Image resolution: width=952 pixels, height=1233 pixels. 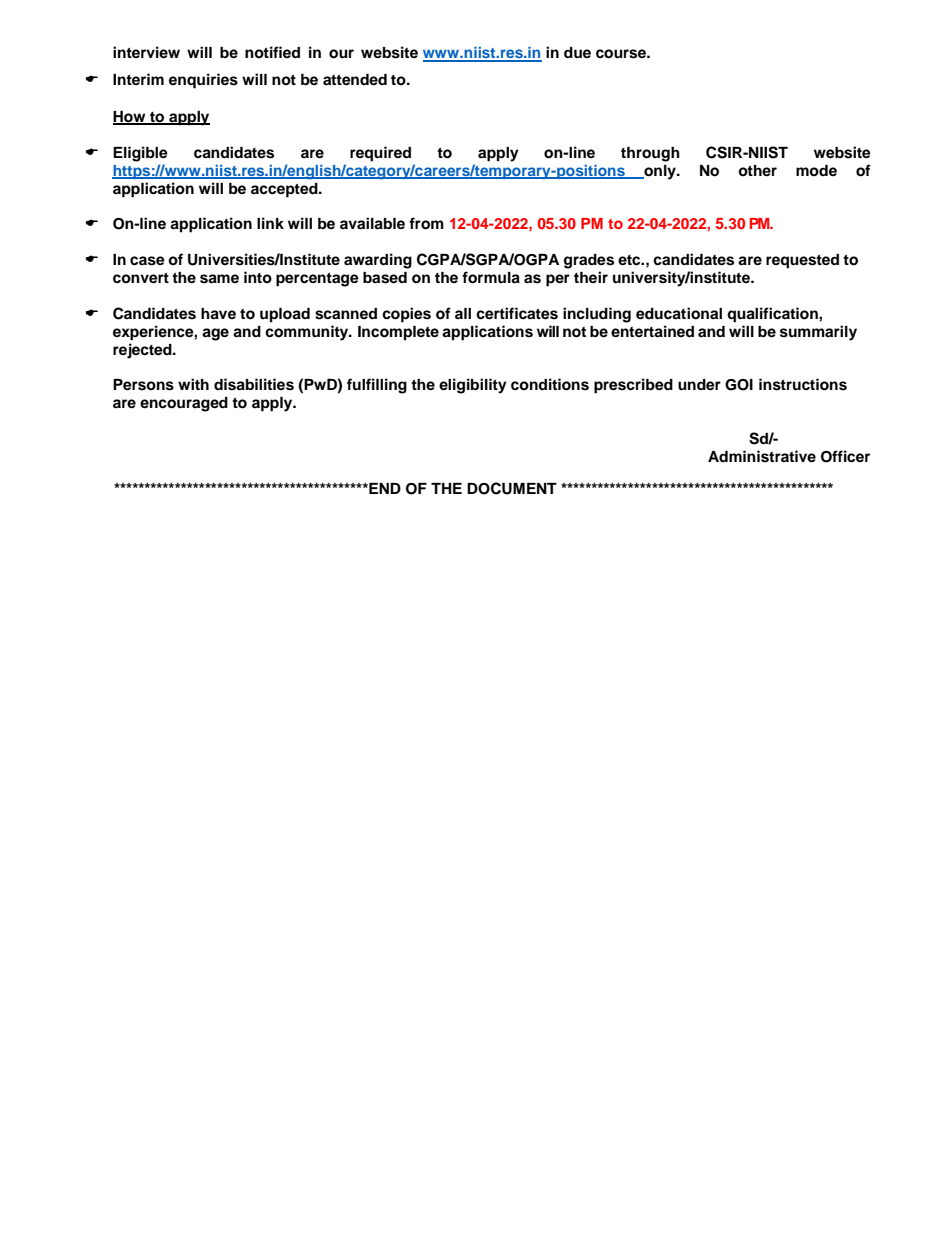 I want to click on encouraged, so click(x=184, y=404).
